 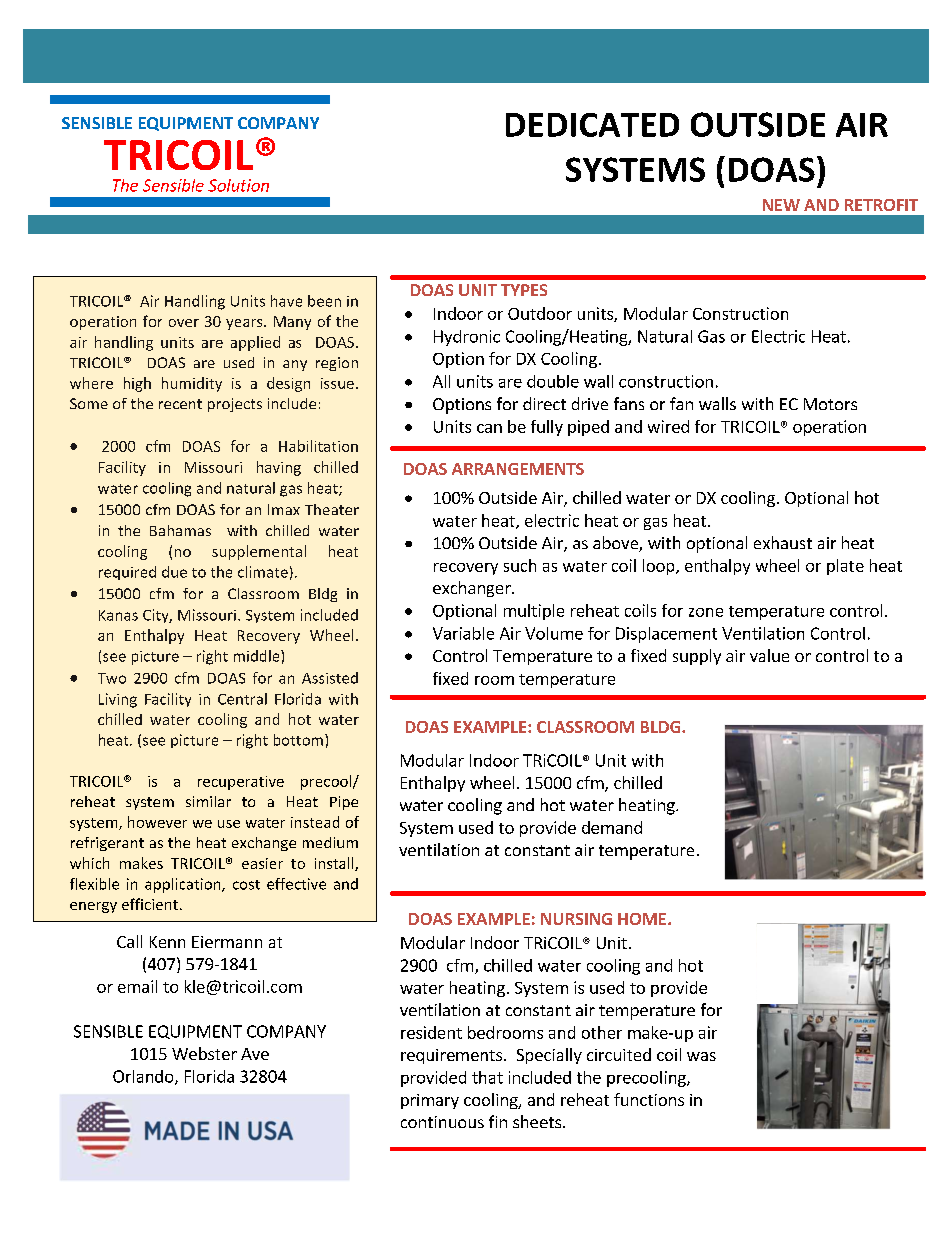 What do you see at coordinates (174, 572) in the screenshot?
I see `due` at bounding box center [174, 572].
